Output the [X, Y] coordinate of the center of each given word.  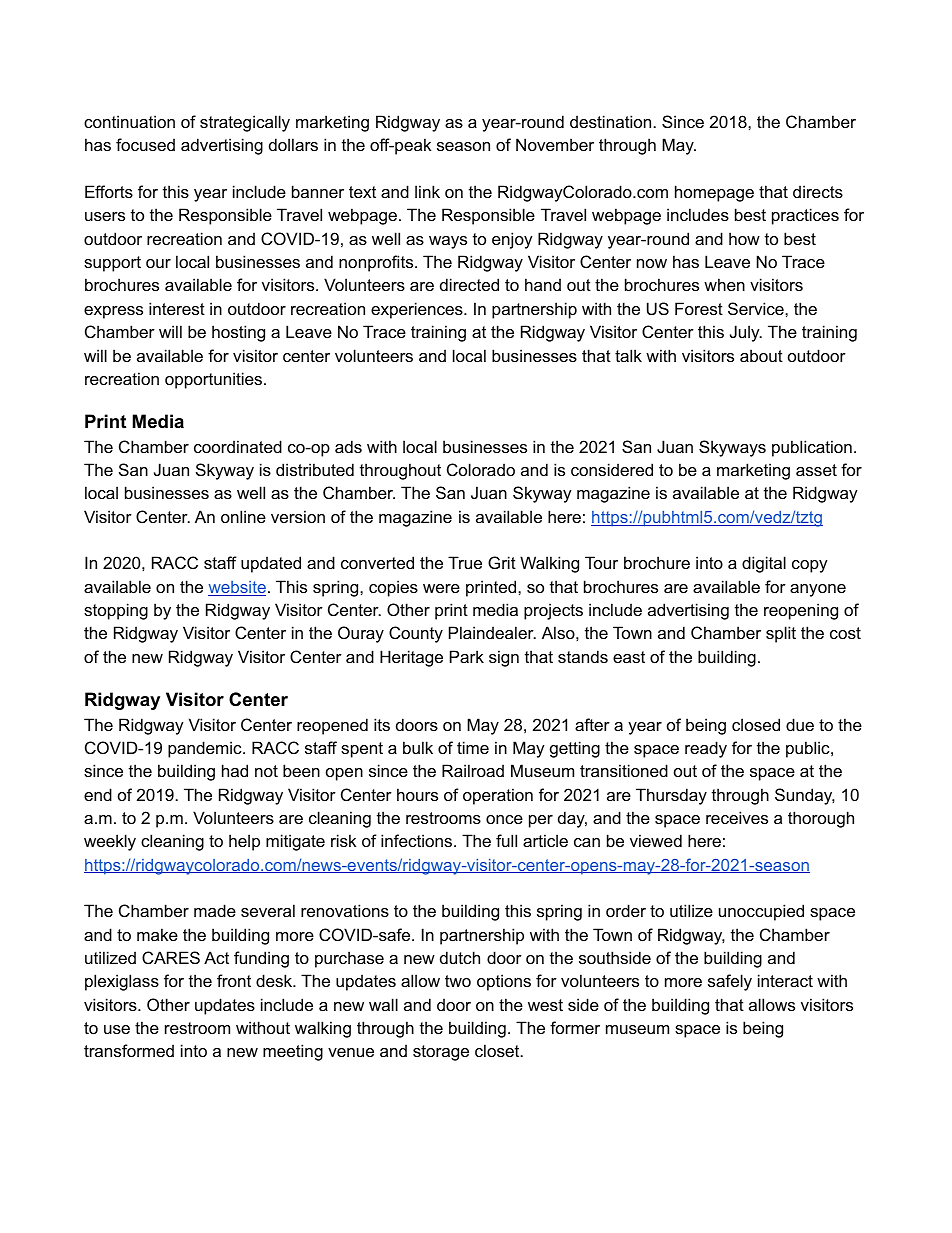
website [237, 588]
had [235, 770]
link [427, 191]
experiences [418, 310]
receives [737, 817]
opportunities [215, 380]
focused [145, 144]
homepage [714, 193]
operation [498, 796]
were [441, 588]
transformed [129, 1050]
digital [764, 564]
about [761, 355]
